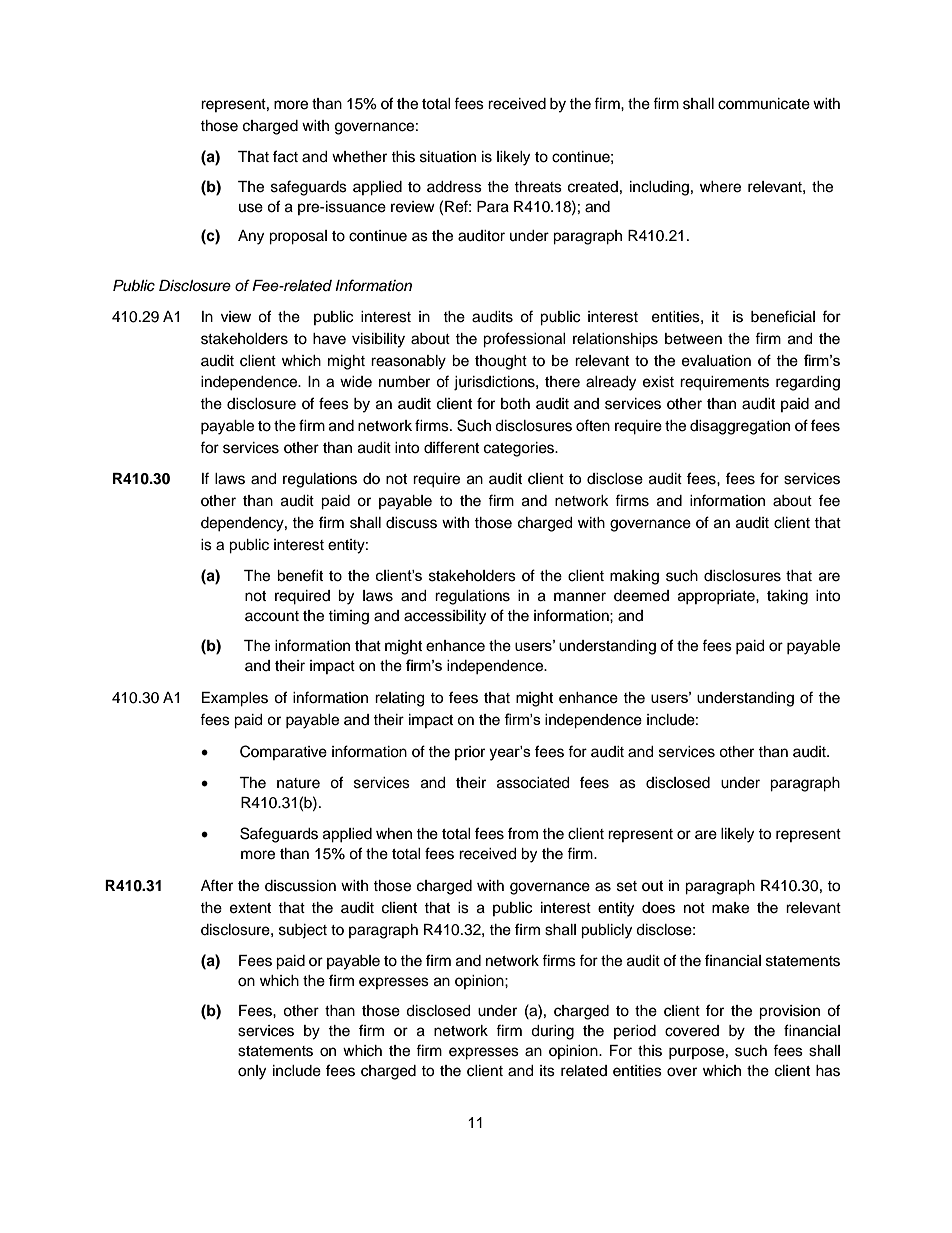 This screenshot has height=1233, width=952. I want to click on manner, so click(580, 597).
